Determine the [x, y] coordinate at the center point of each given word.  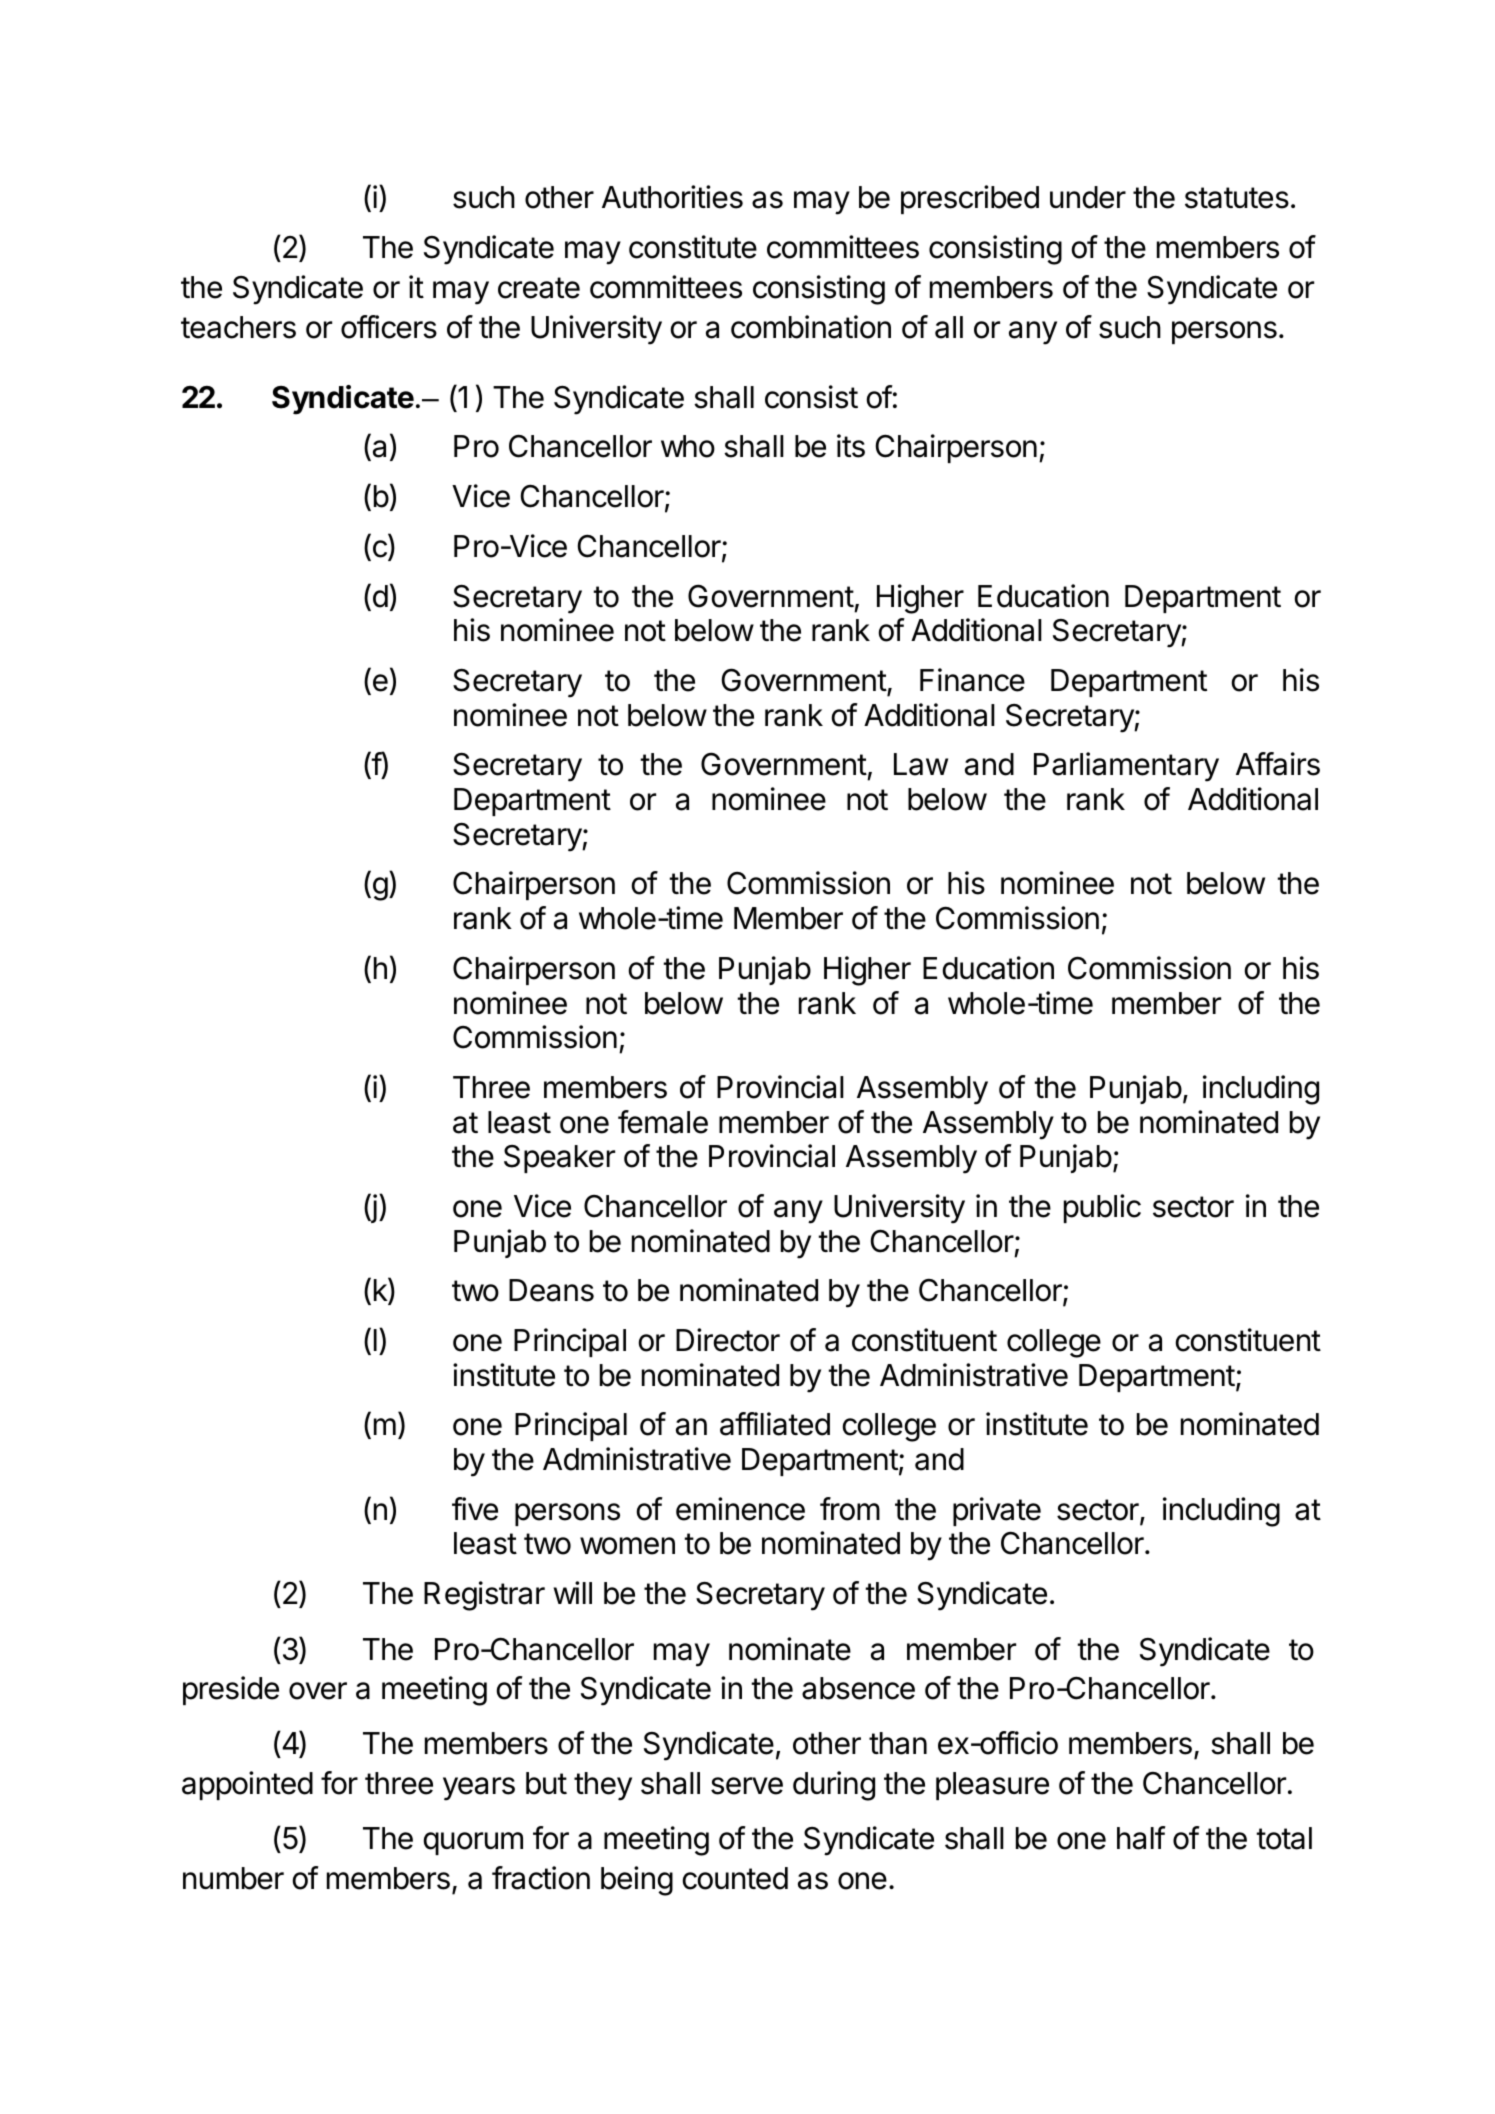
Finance [972, 680]
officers [389, 327]
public [1102, 1208]
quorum [473, 1843]
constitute [693, 247]
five [475, 1509]
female [663, 1122]
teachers [238, 327]
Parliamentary [1126, 767]
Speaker [559, 1159]
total [1284, 1838]
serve [747, 1786]
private [997, 1511]
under [1088, 197]
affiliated [775, 1424]
